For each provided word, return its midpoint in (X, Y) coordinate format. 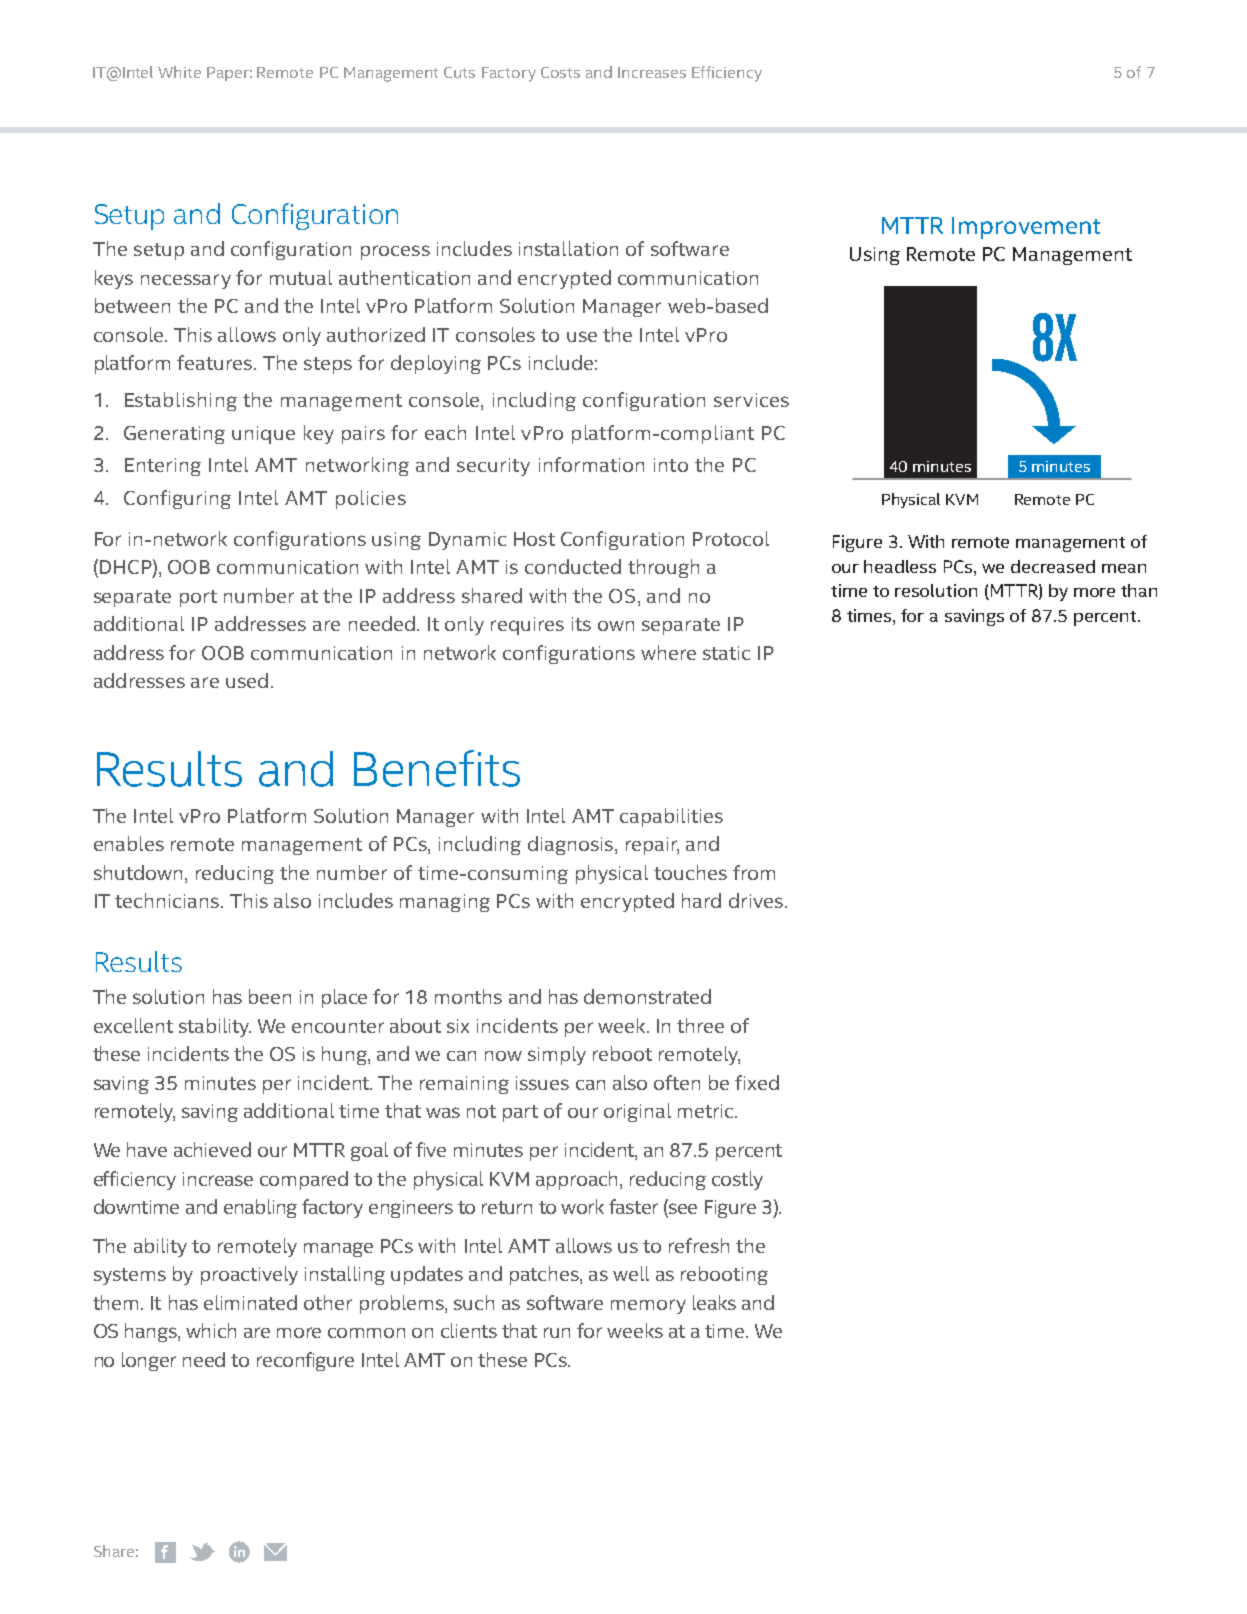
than (1139, 590)
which (211, 1330)
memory (648, 1306)
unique (263, 435)
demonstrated (647, 996)
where (668, 652)
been (270, 996)
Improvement (1026, 228)
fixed (757, 1082)
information (591, 464)
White (179, 72)
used (247, 680)
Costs (560, 72)
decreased (1053, 566)
